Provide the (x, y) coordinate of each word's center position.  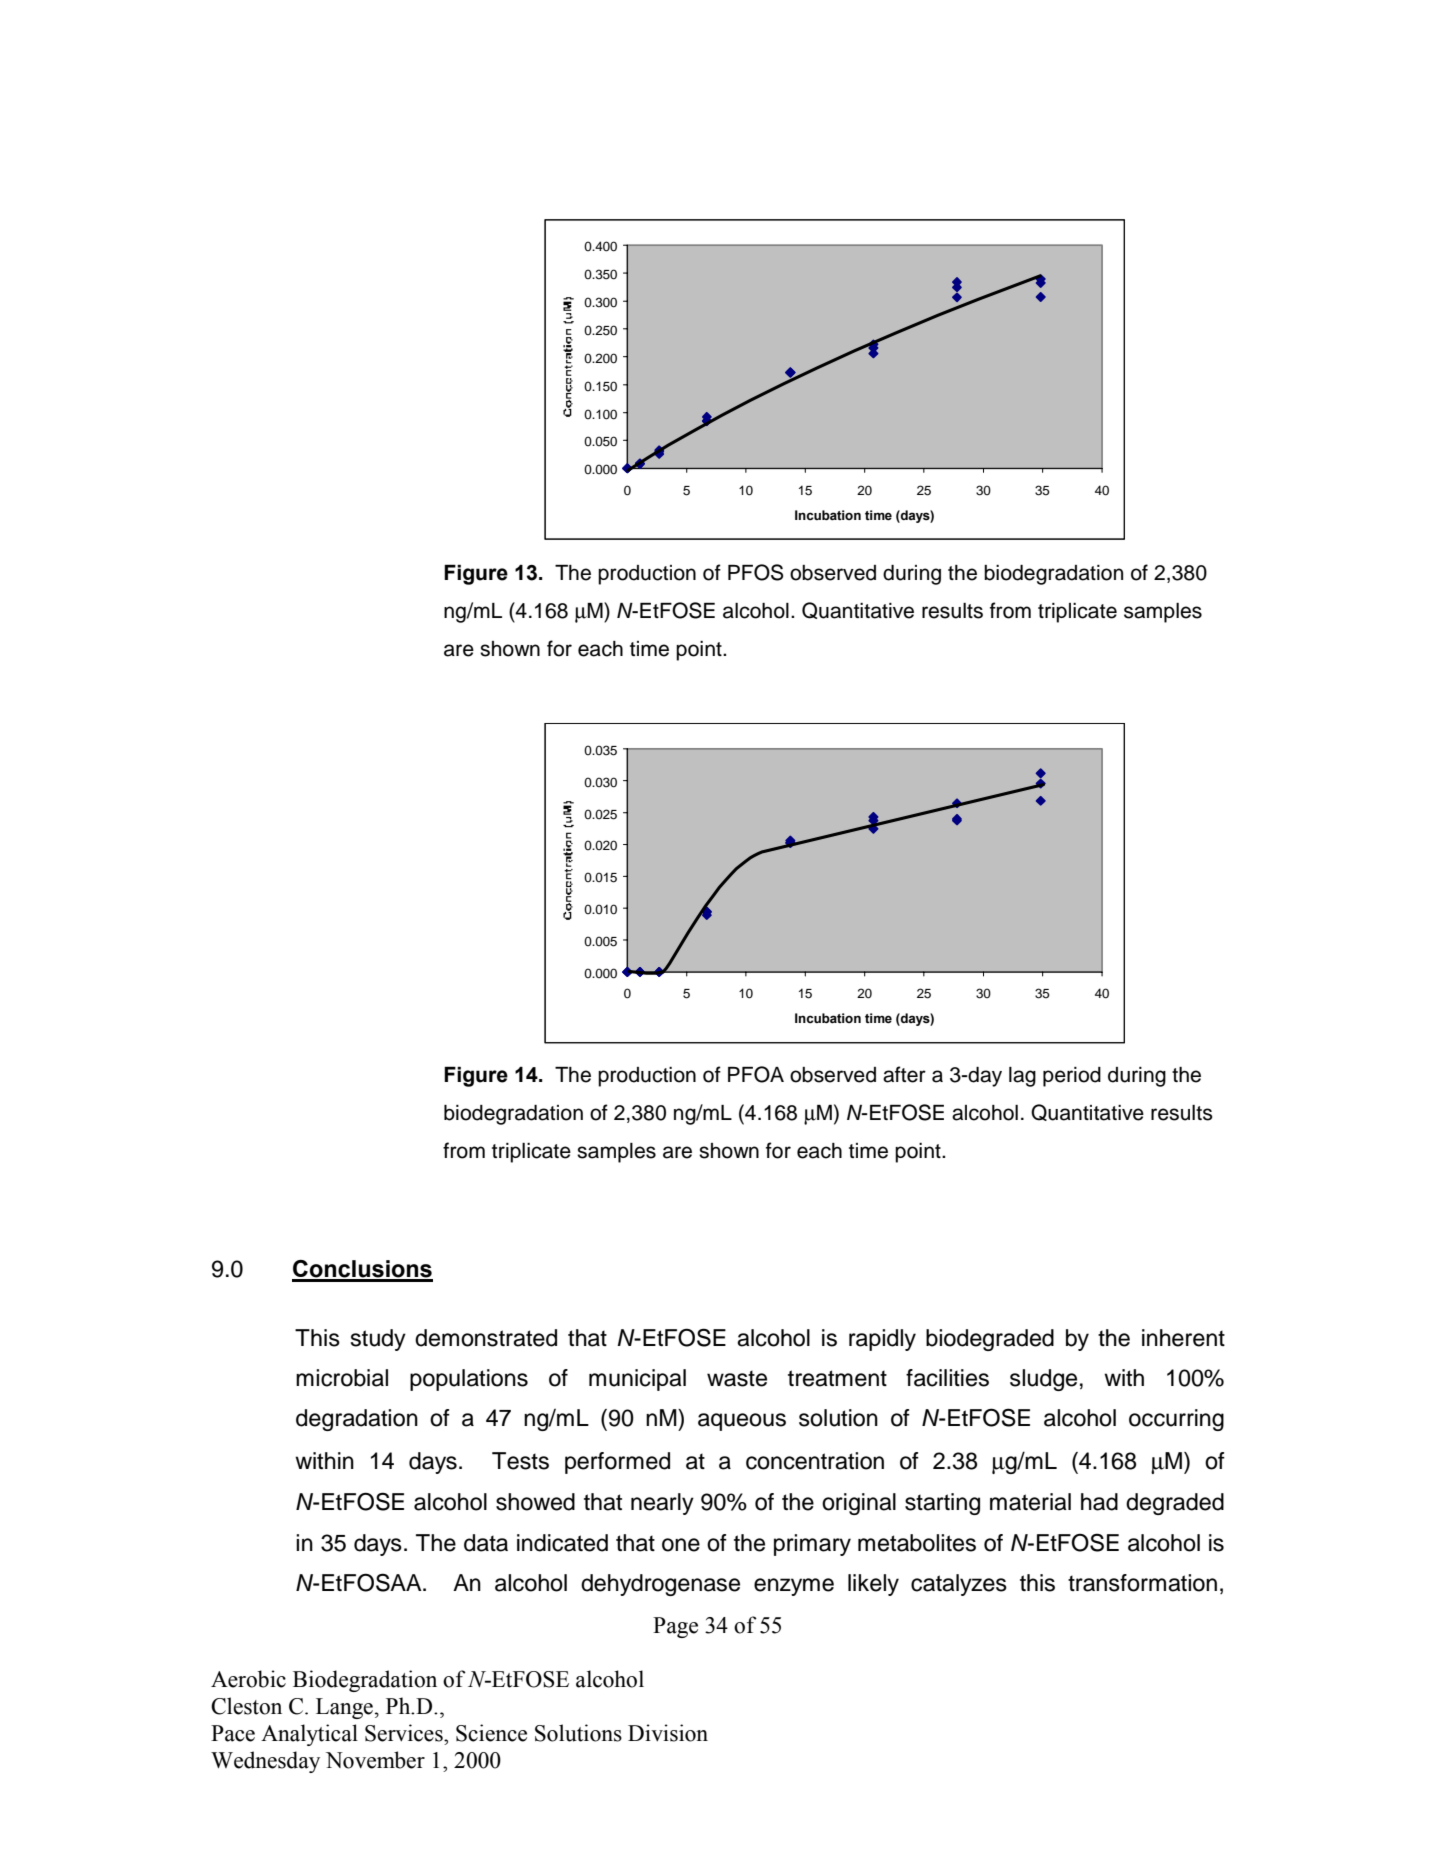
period (1072, 1077)
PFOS (755, 572)
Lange (344, 1708)
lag (1022, 1077)
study (378, 1340)
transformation (1142, 1583)
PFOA (756, 1074)
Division (668, 1733)
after (904, 1074)
